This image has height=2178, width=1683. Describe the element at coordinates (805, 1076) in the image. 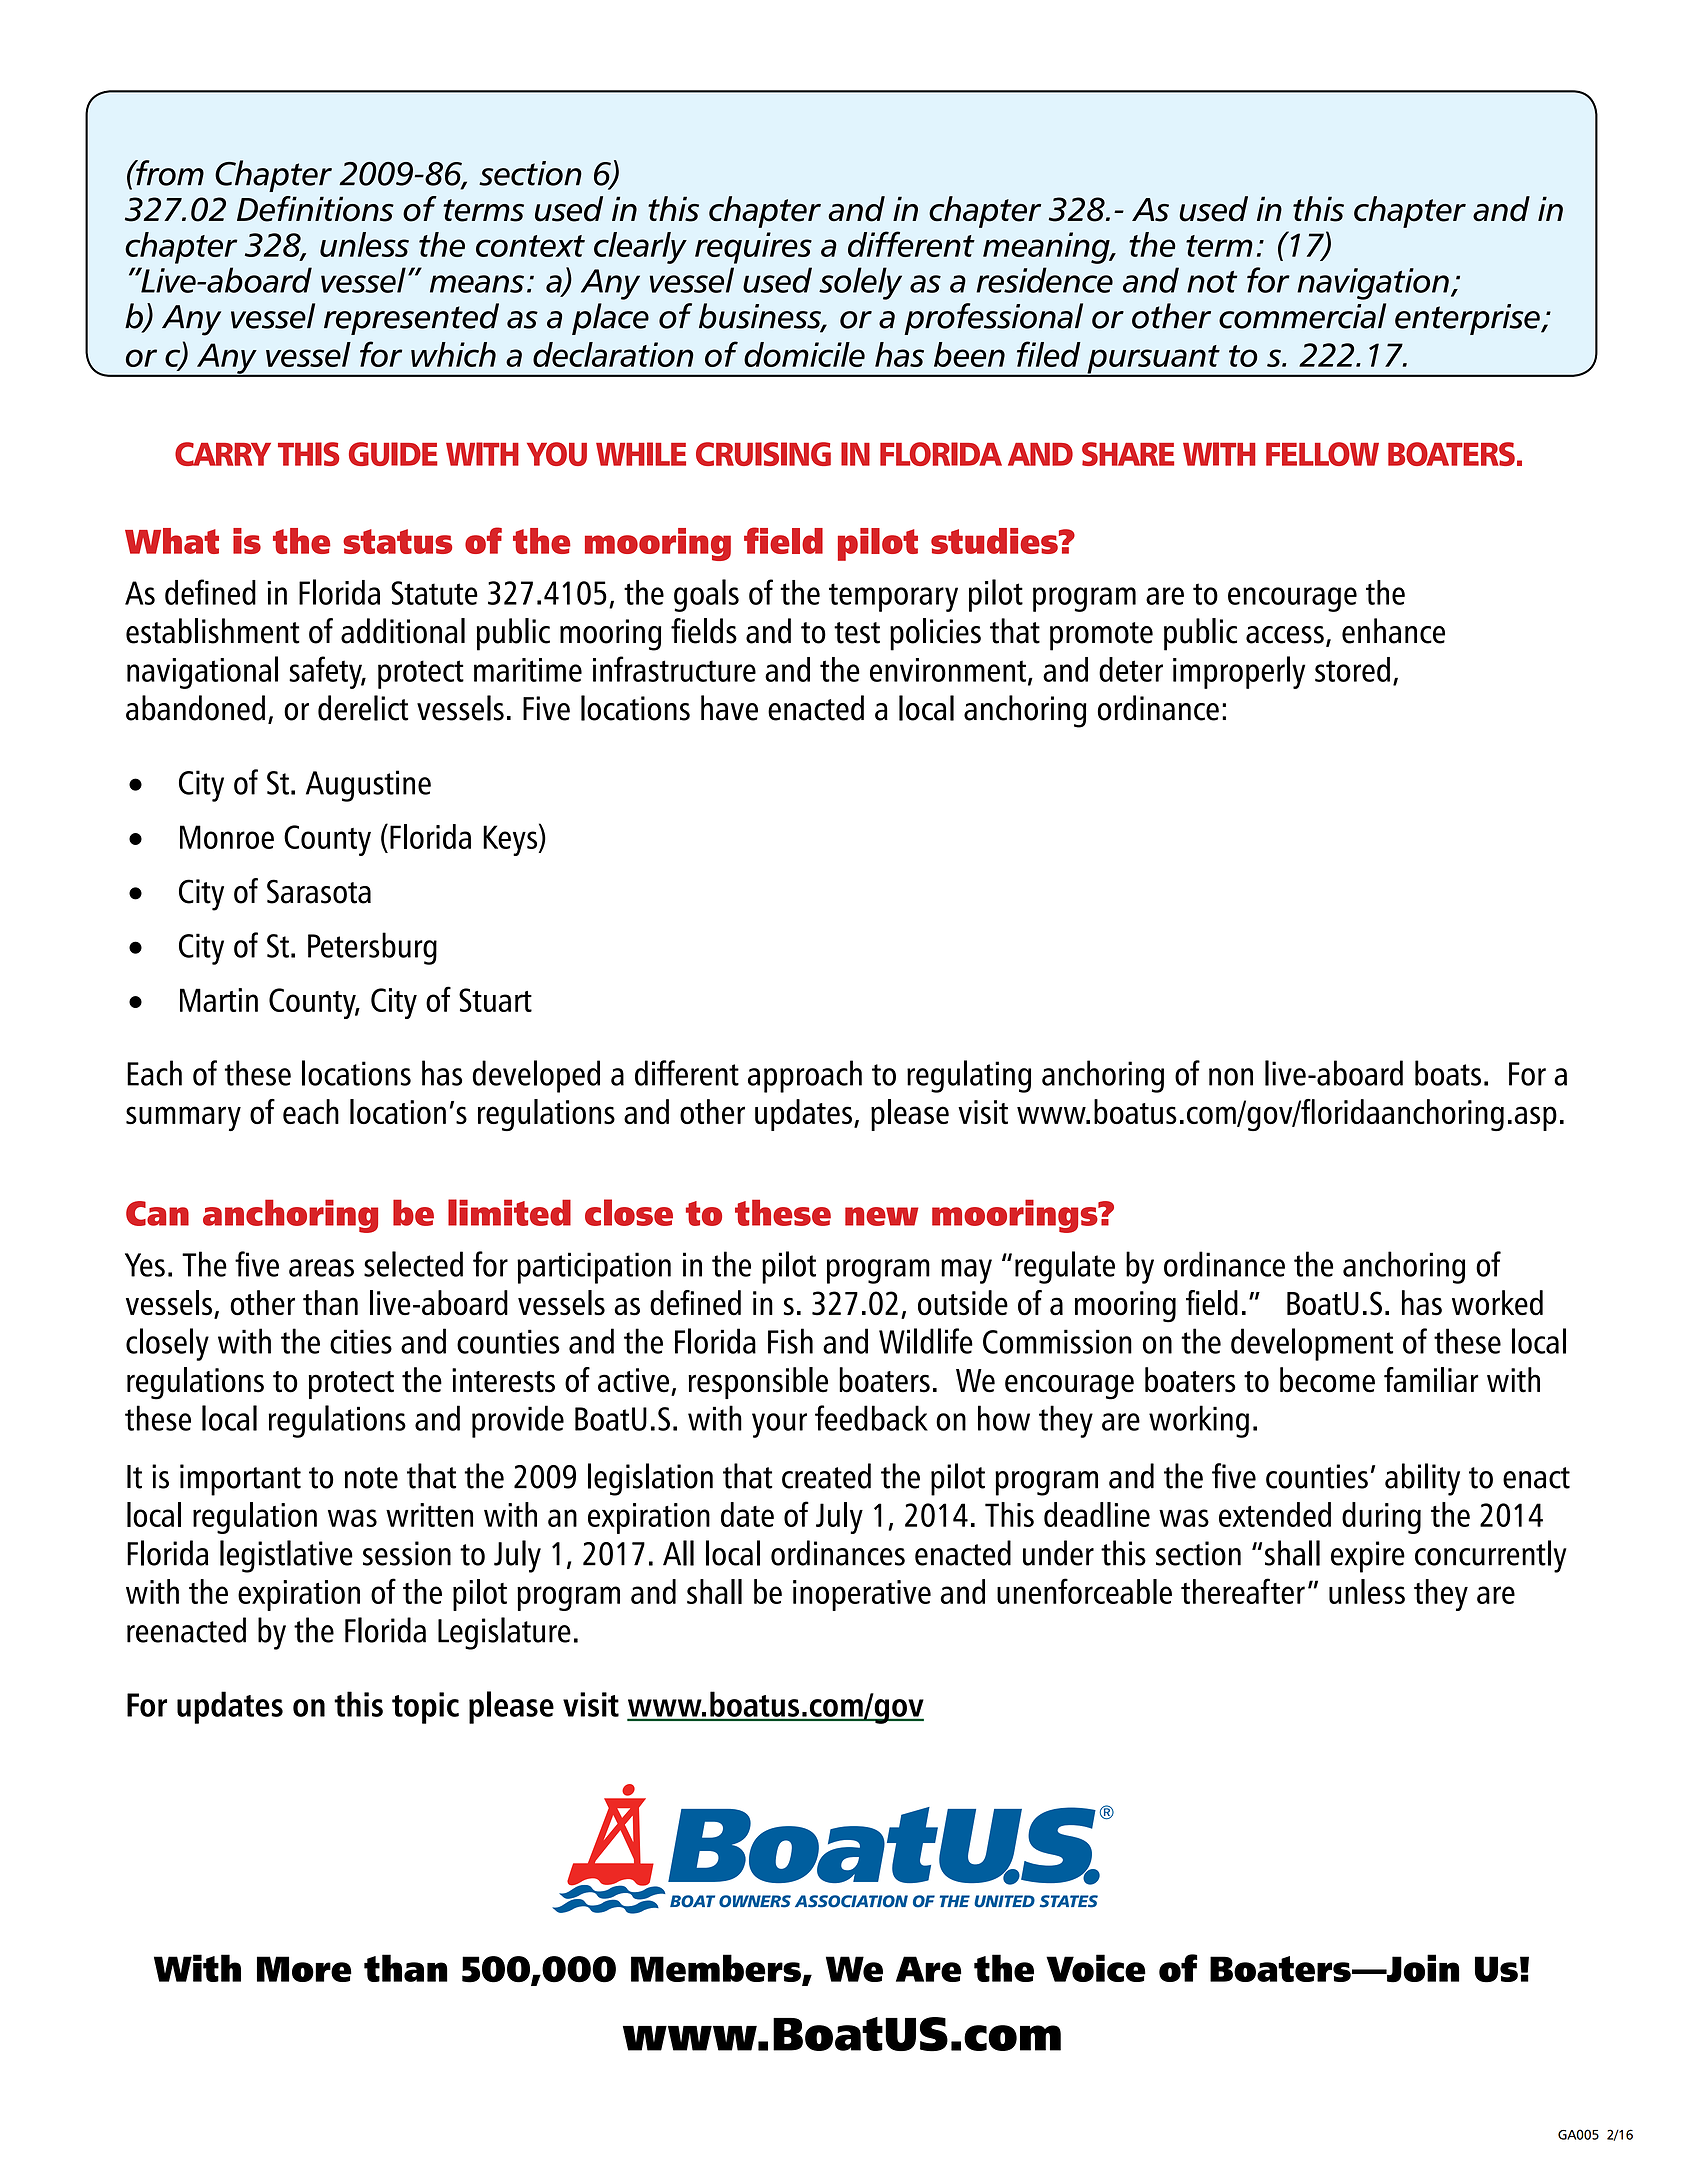

I see `approach` at that location.
